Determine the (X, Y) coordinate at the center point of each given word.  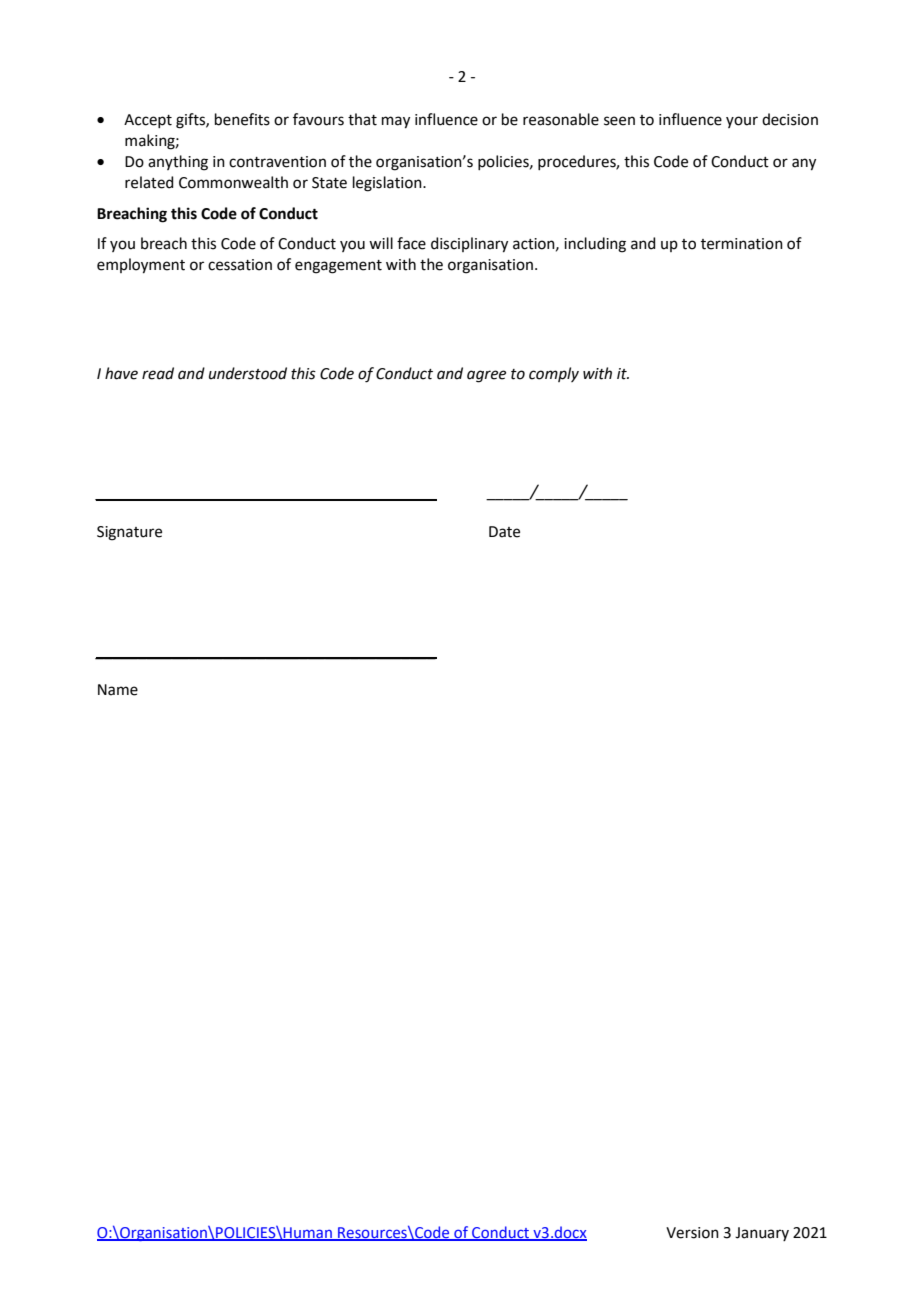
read (158, 373)
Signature (129, 533)
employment (141, 266)
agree (486, 376)
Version (692, 1233)
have (121, 373)
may (396, 122)
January (762, 1234)
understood (248, 373)
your (742, 122)
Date (504, 532)
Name (118, 690)
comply (554, 374)
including (595, 245)
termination (742, 244)
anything (178, 163)
